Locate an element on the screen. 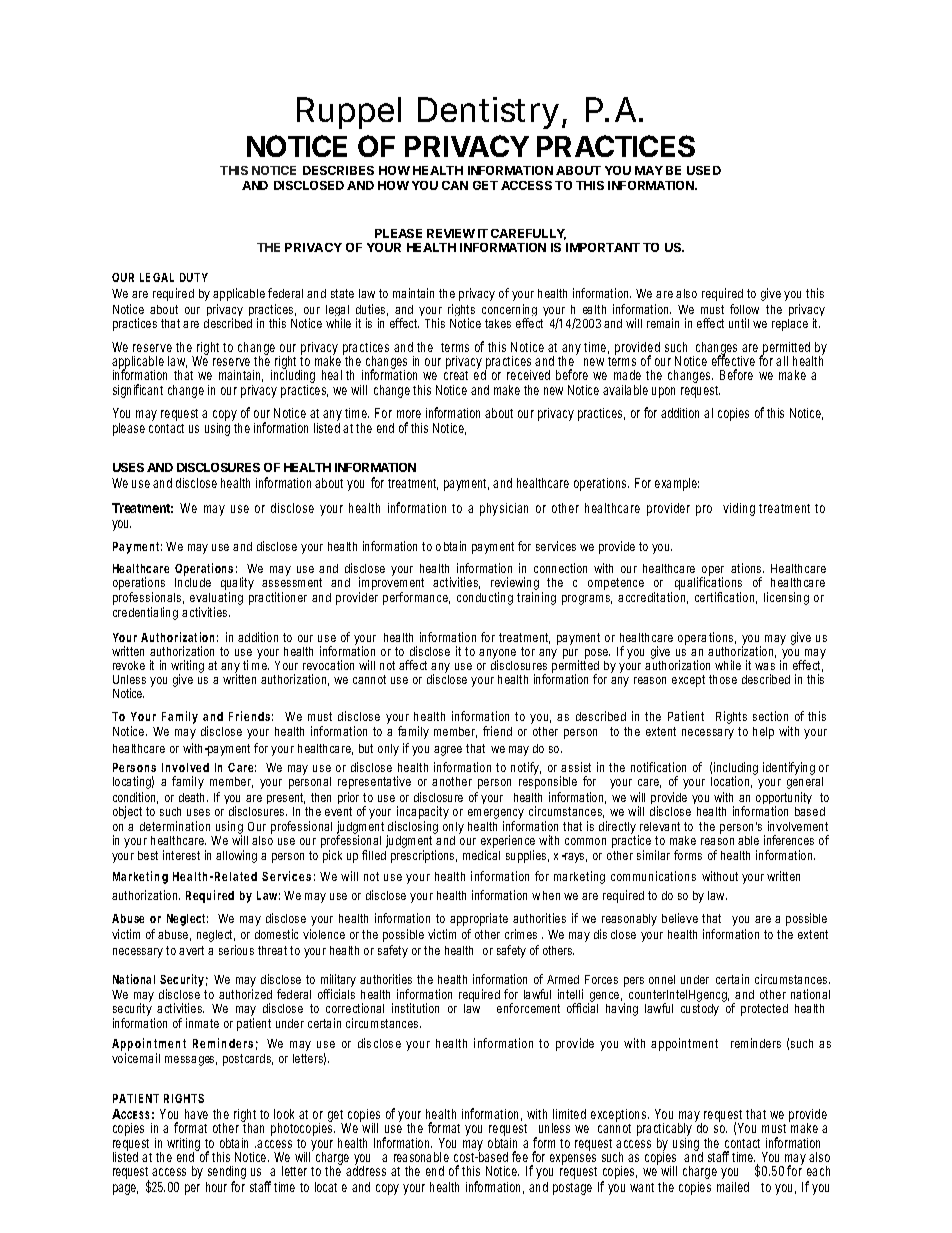  anyone is located at coordinates (497, 655).
